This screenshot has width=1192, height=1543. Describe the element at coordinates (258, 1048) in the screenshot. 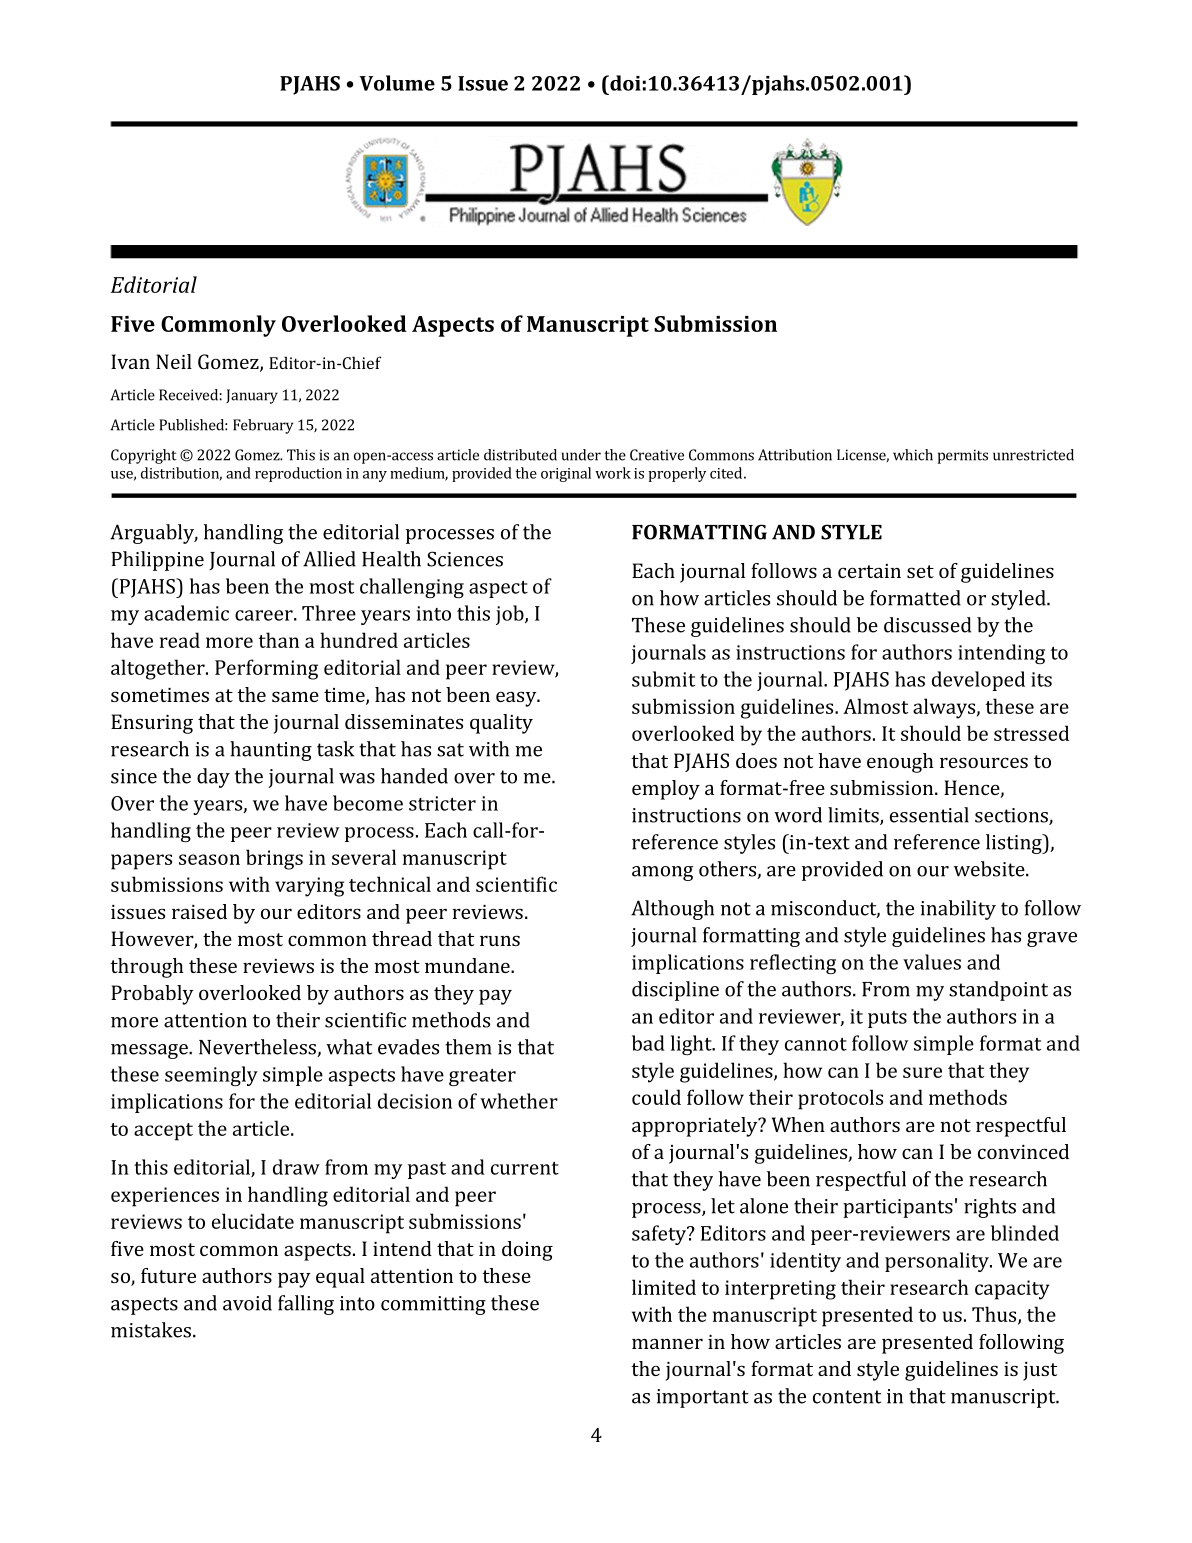

I see `Nevertheless` at that location.
